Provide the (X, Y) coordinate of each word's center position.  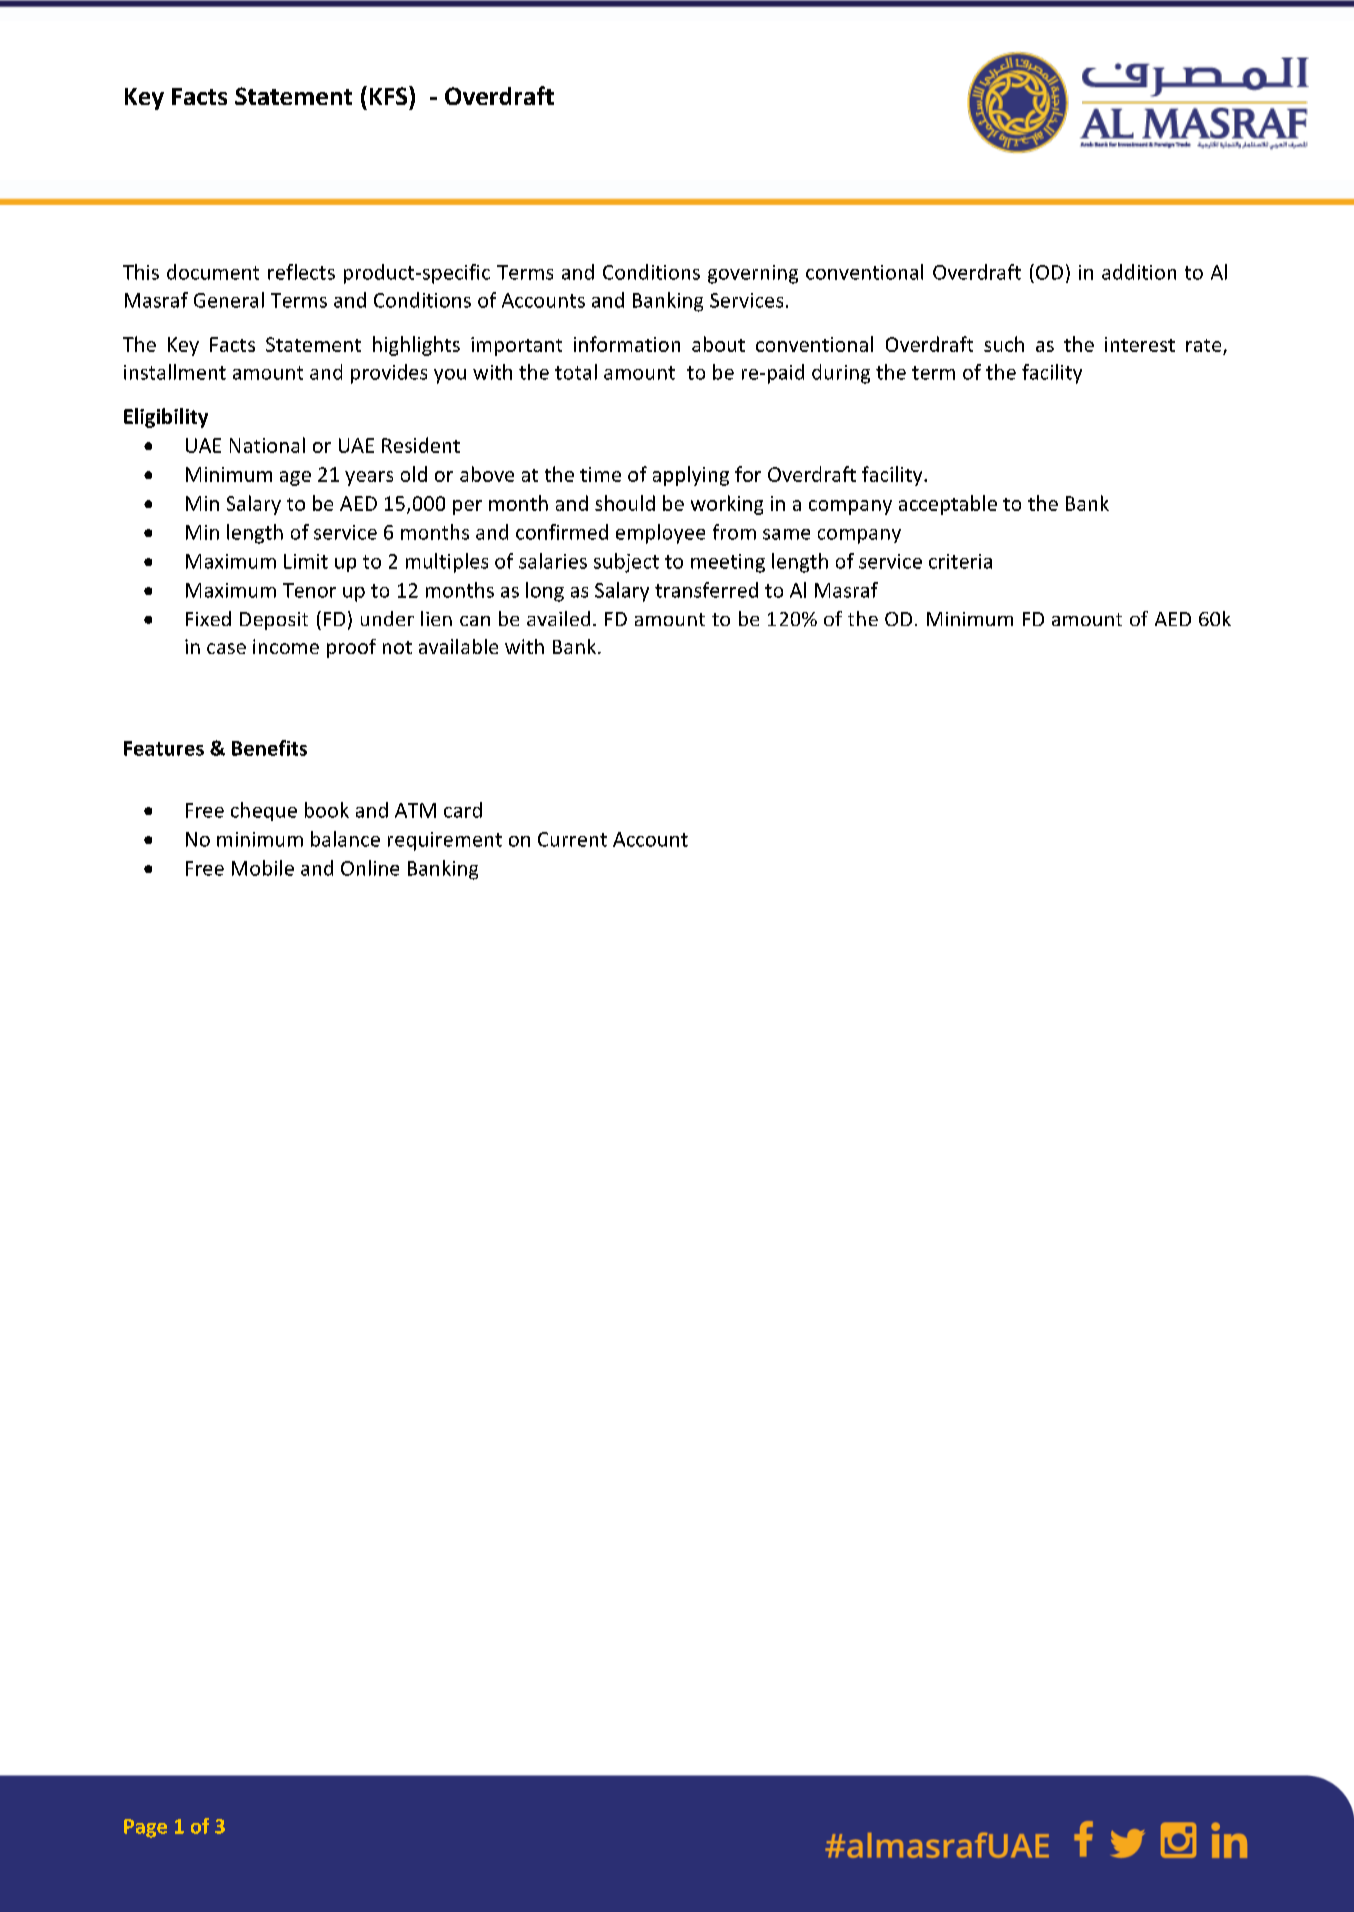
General (229, 300)
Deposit (274, 621)
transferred (706, 590)
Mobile (263, 868)
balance (345, 839)
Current (572, 839)
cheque (264, 811)
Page (145, 1828)
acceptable (948, 505)
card (463, 810)
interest (1140, 344)
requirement (445, 841)
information (627, 344)
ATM (415, 810)
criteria (960, 561)
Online (370, 868)
